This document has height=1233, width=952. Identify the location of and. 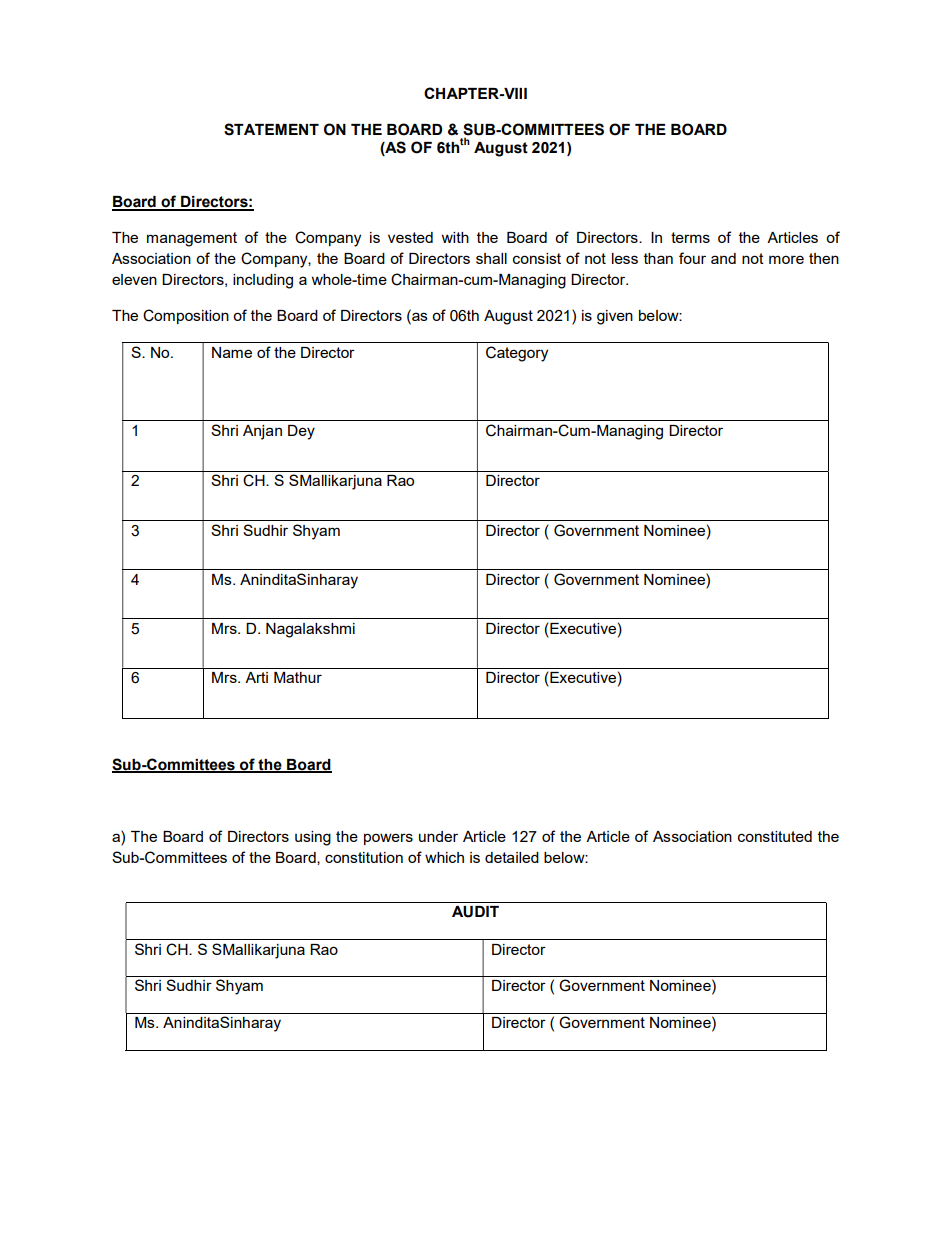
(723, 258).
